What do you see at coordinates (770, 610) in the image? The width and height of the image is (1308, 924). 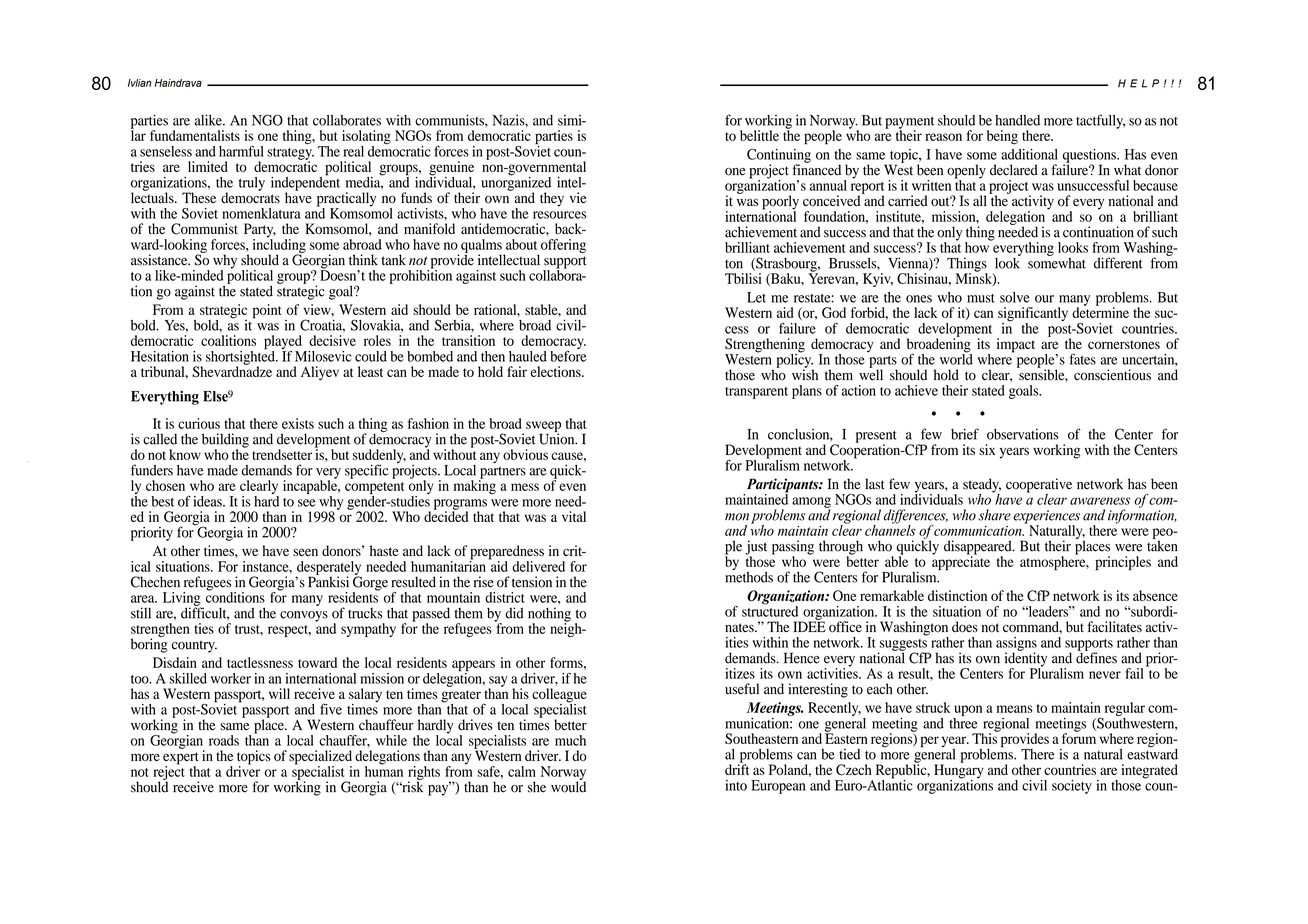 I see `structured` at bounding box center [770, 610].
